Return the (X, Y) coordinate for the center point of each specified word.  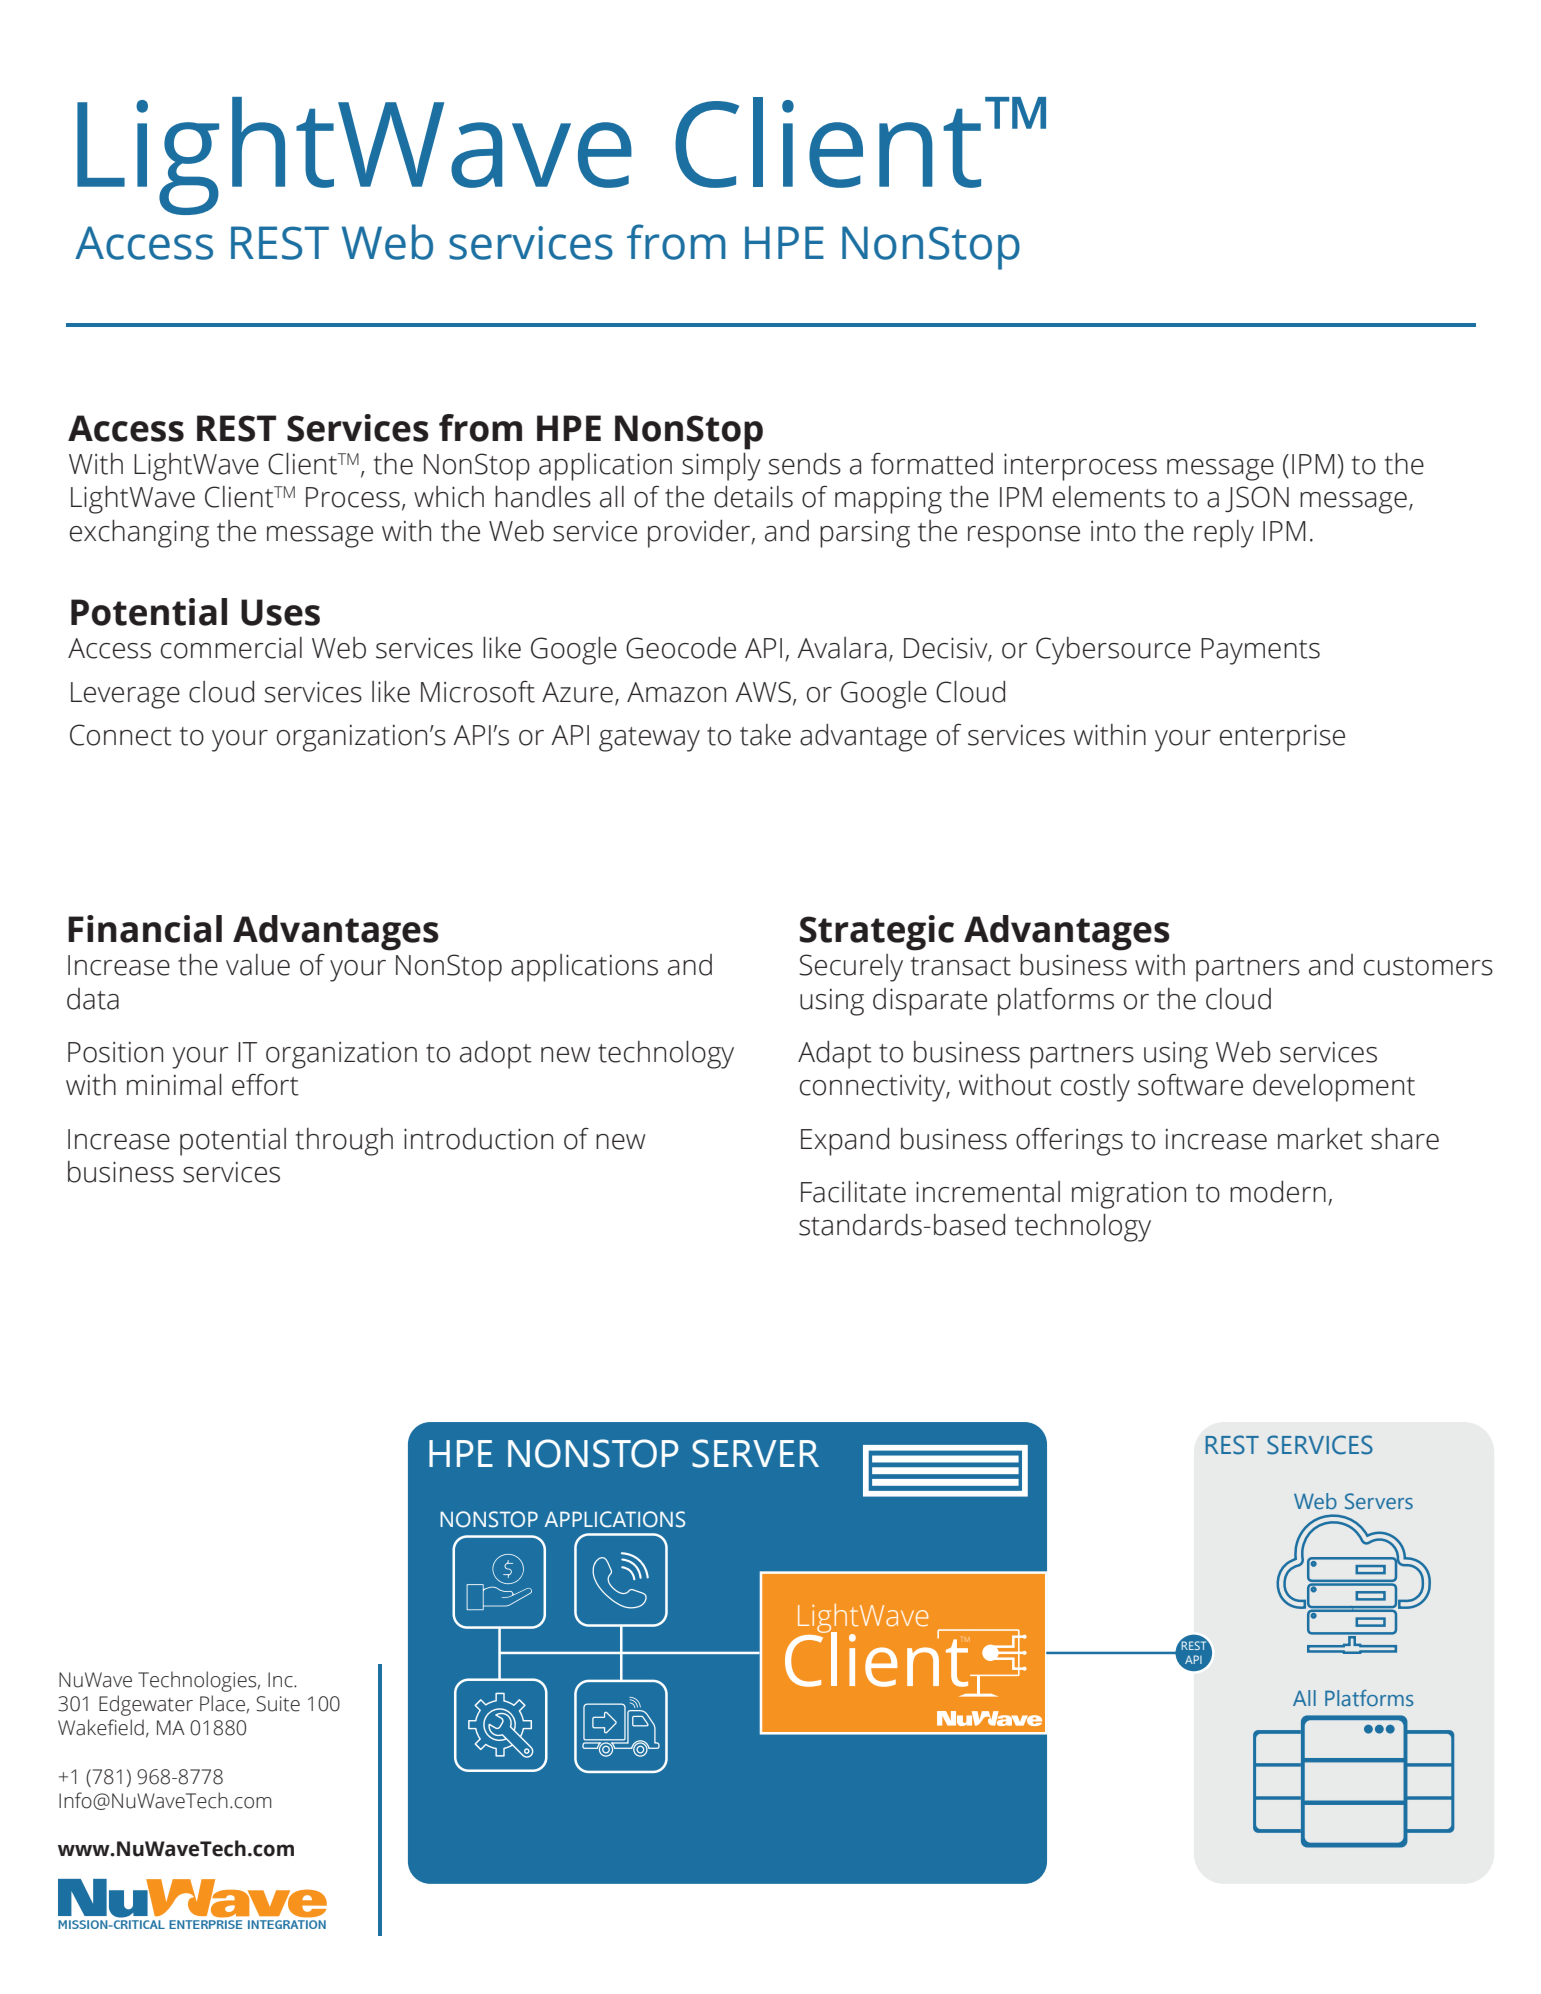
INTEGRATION (287, 1924)
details (753, 497)
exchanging (139, 534)
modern (1278, 1192)
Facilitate (853, 1192)
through (344, 1142)
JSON (1257, 499)
